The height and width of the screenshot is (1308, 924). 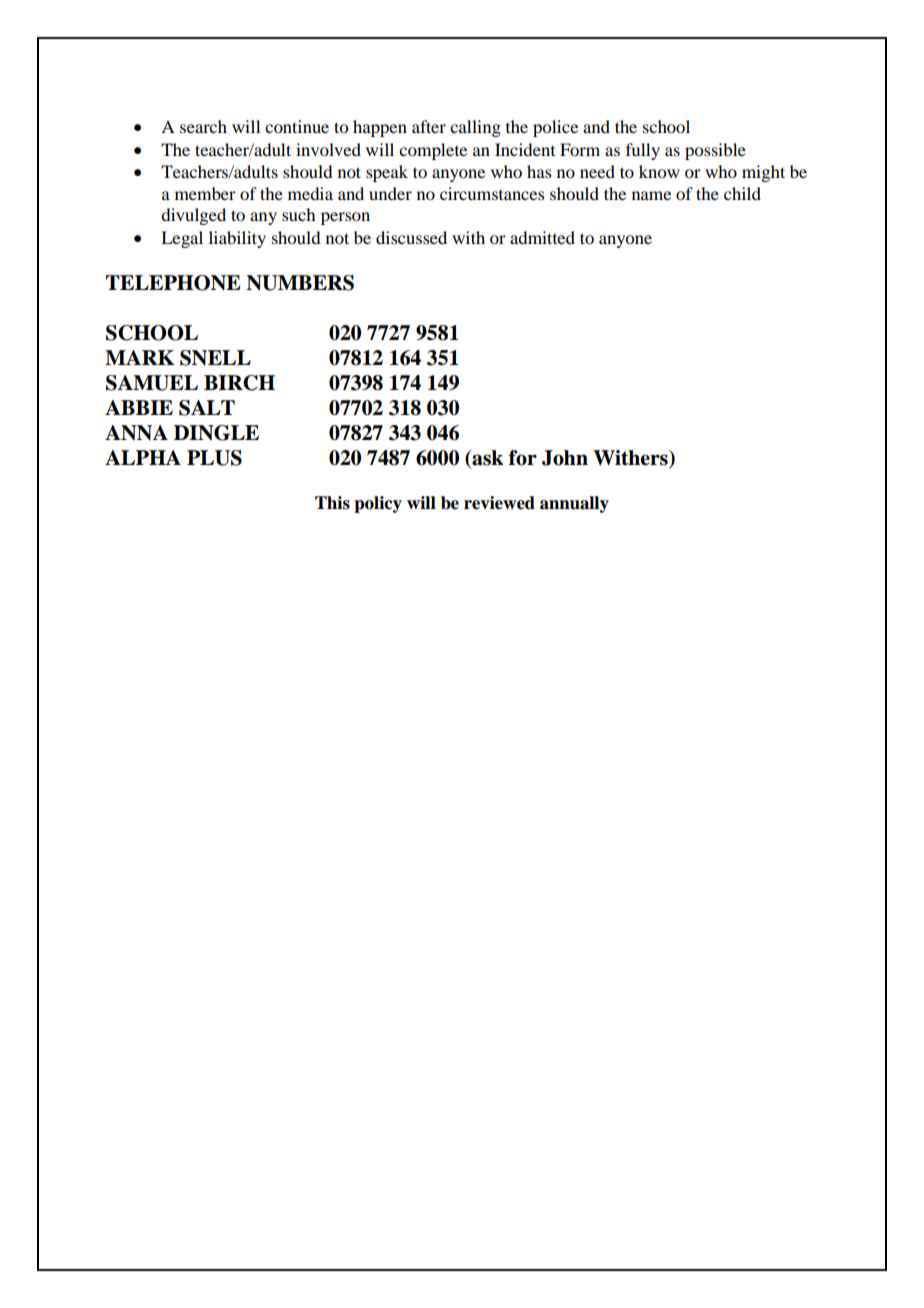 What do you see at coordinates (215, 358) in the screenshot?
I see `SNELL` at bounding box center [215, 358].
